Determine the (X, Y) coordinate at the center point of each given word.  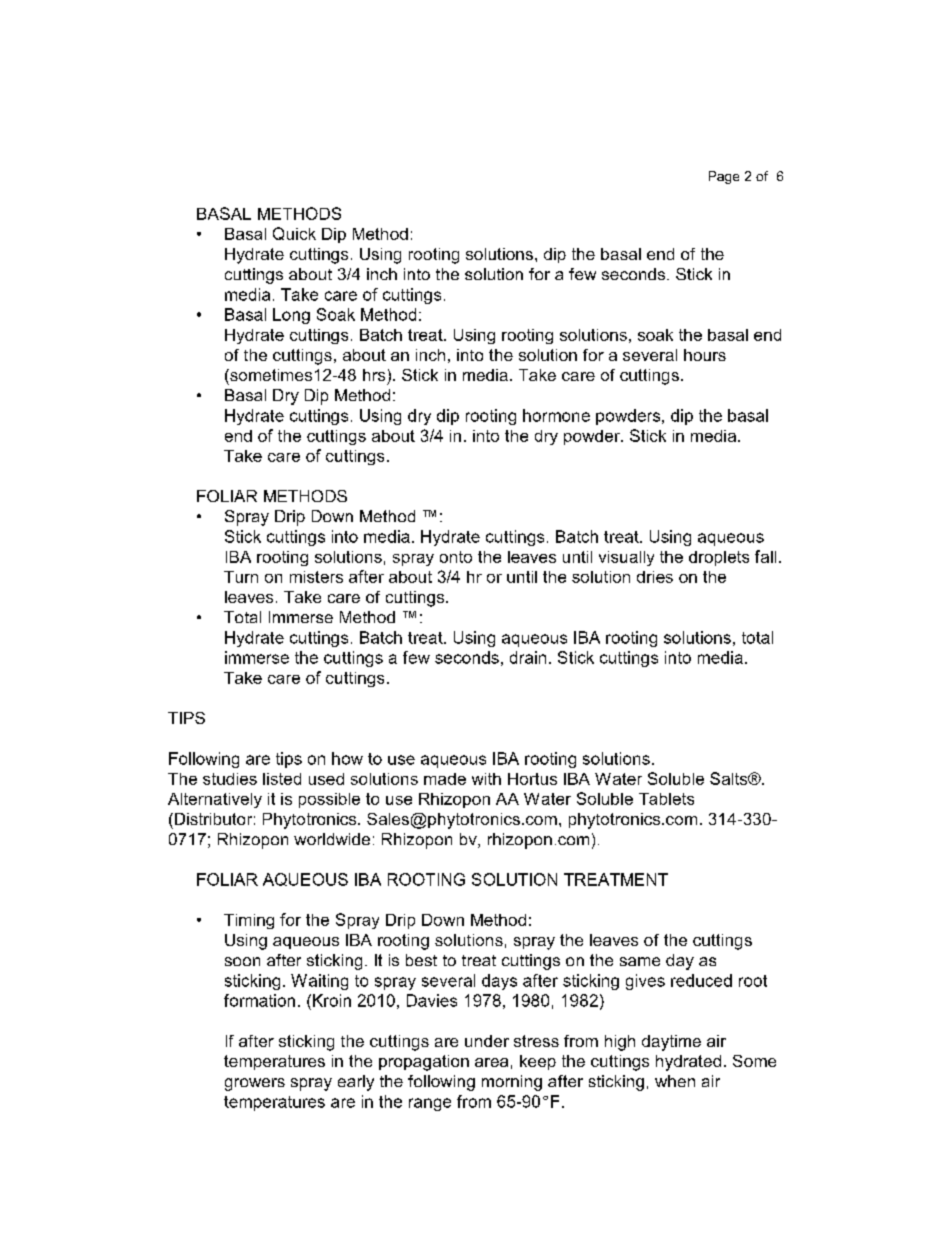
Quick (294, 233)
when (675, 1081)
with (486, 779)
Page (724, 177)
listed (282, 779)
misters (316, 577)
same (640, 961)
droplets (719, 558)
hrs (374, 375)
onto (456, 557)
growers (255, 1084)
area (491, 1062)
